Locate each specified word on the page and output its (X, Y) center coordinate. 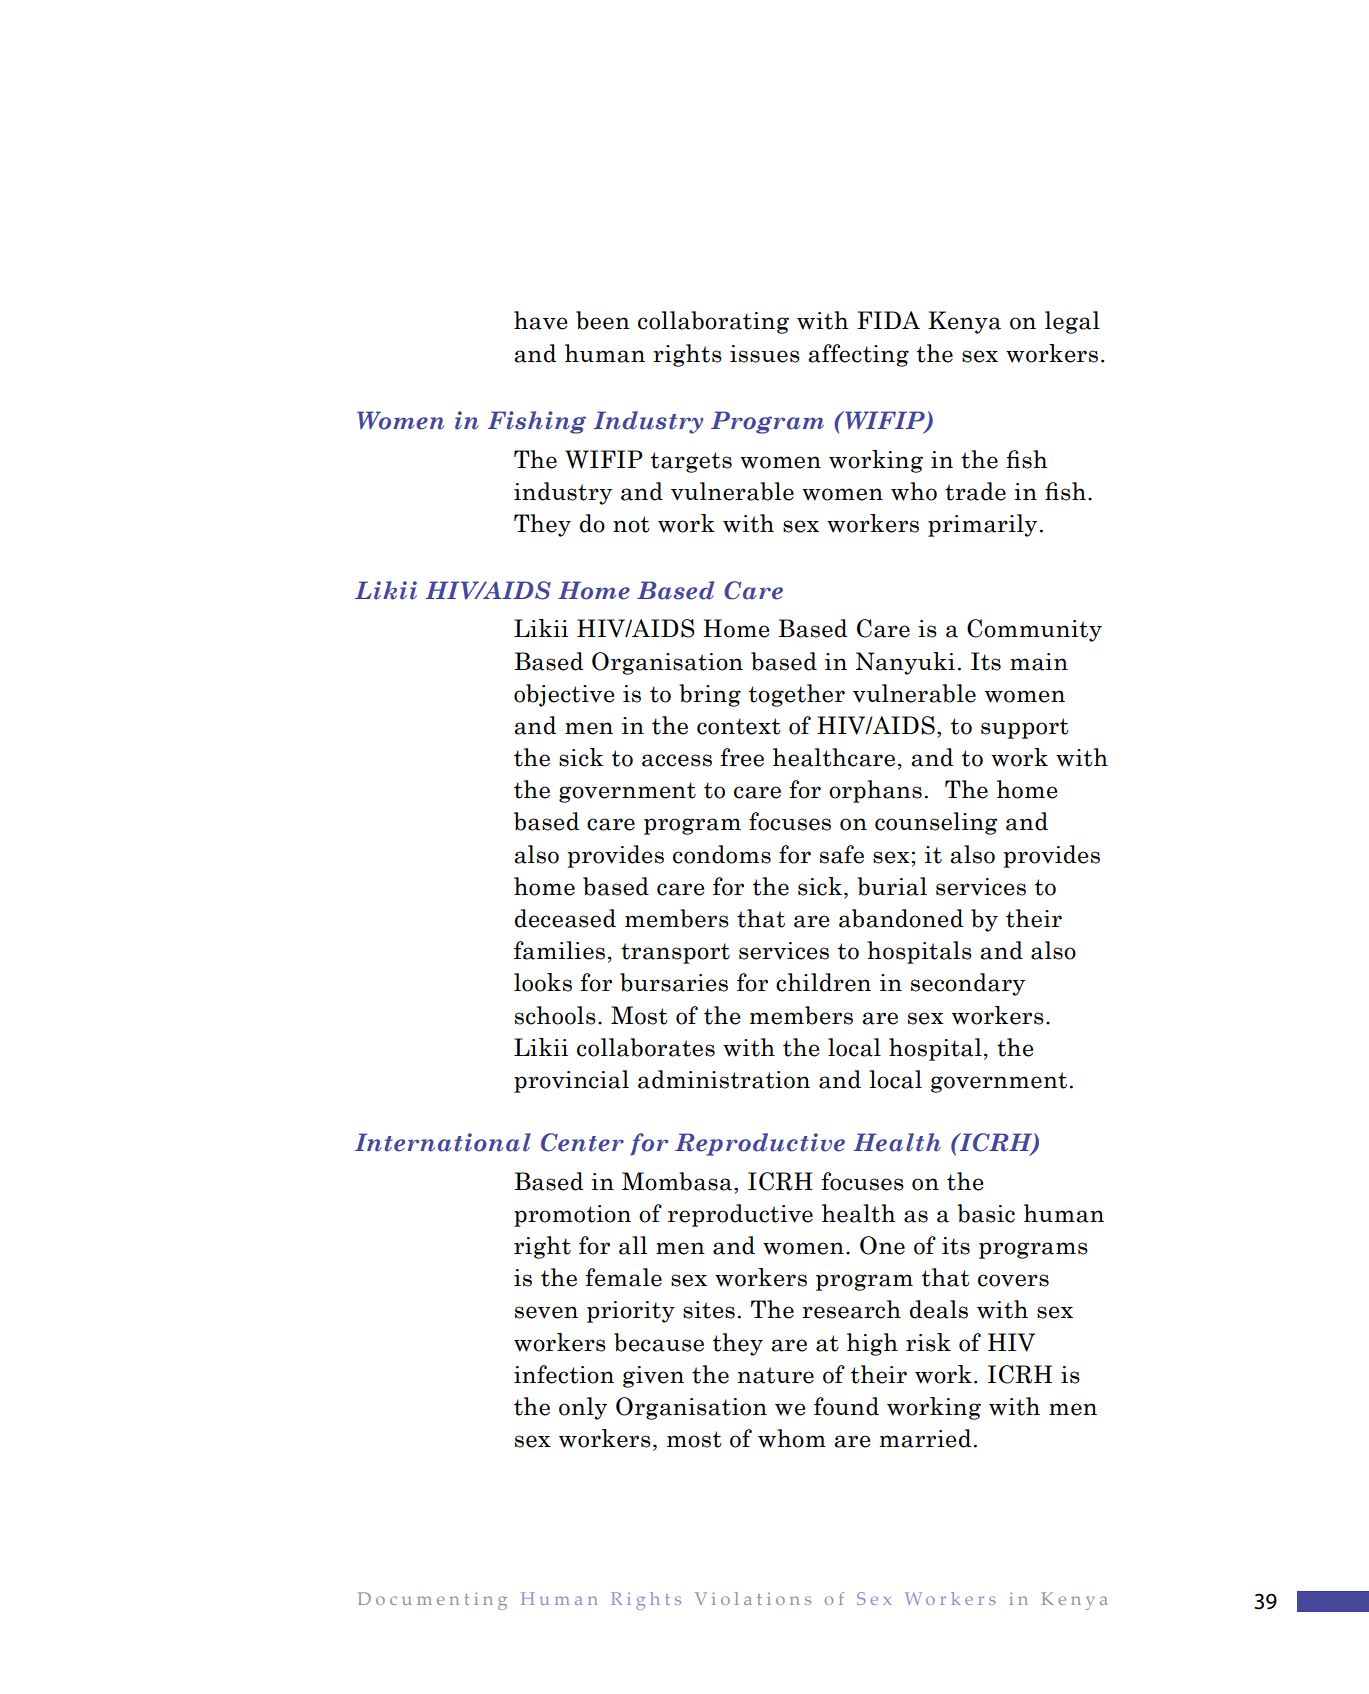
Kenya (964, 322)
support (1025, 728)
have (540, 320)
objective (564, 695)
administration (724, 1079)
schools (555, 1015)
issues (765, 354)
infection (564, 1374)
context (739, 726)
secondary (968, 984)
